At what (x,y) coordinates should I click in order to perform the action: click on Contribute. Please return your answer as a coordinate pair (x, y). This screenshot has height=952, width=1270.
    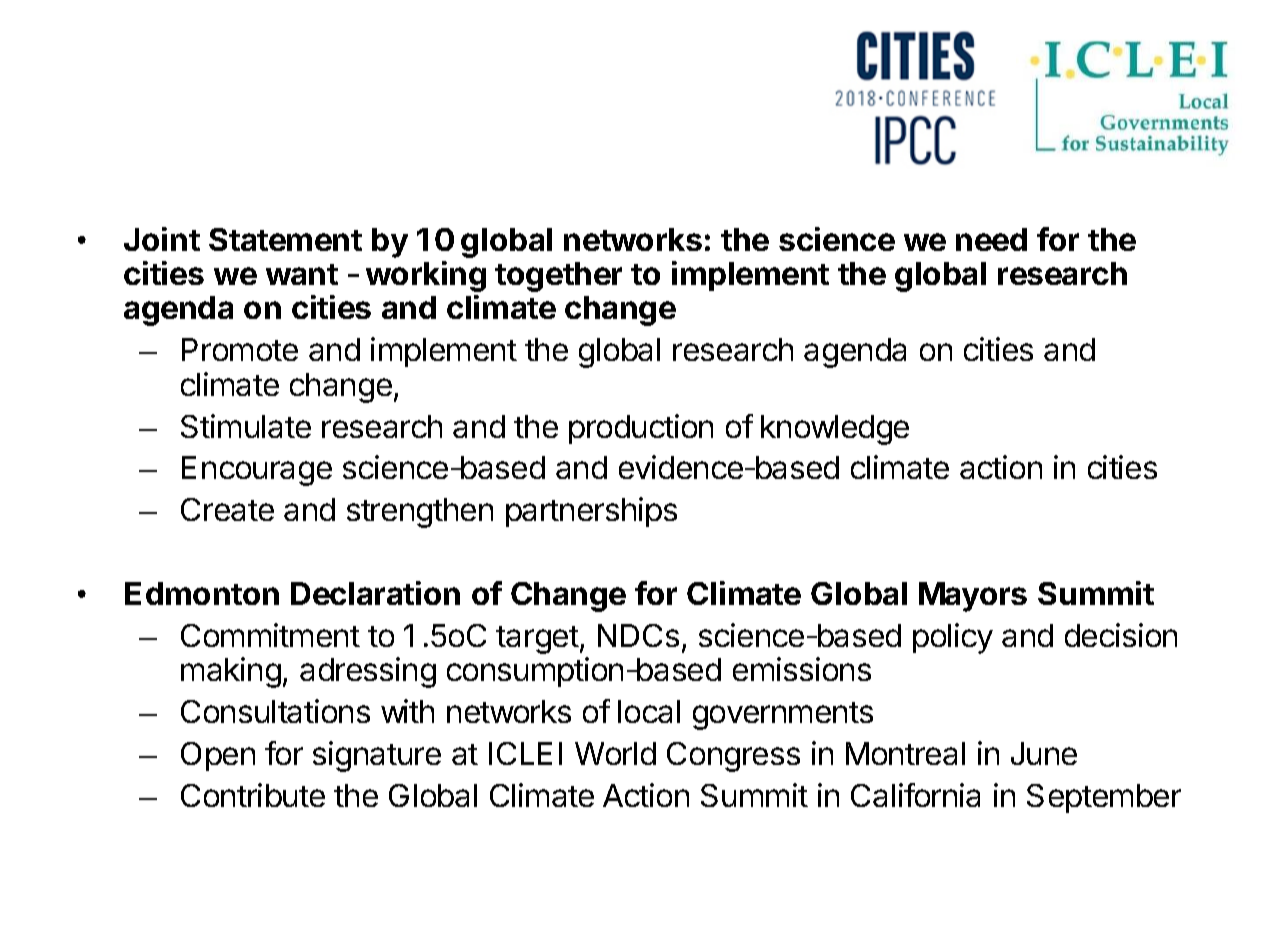
    Looking at the image, I should click on (253, 795).
